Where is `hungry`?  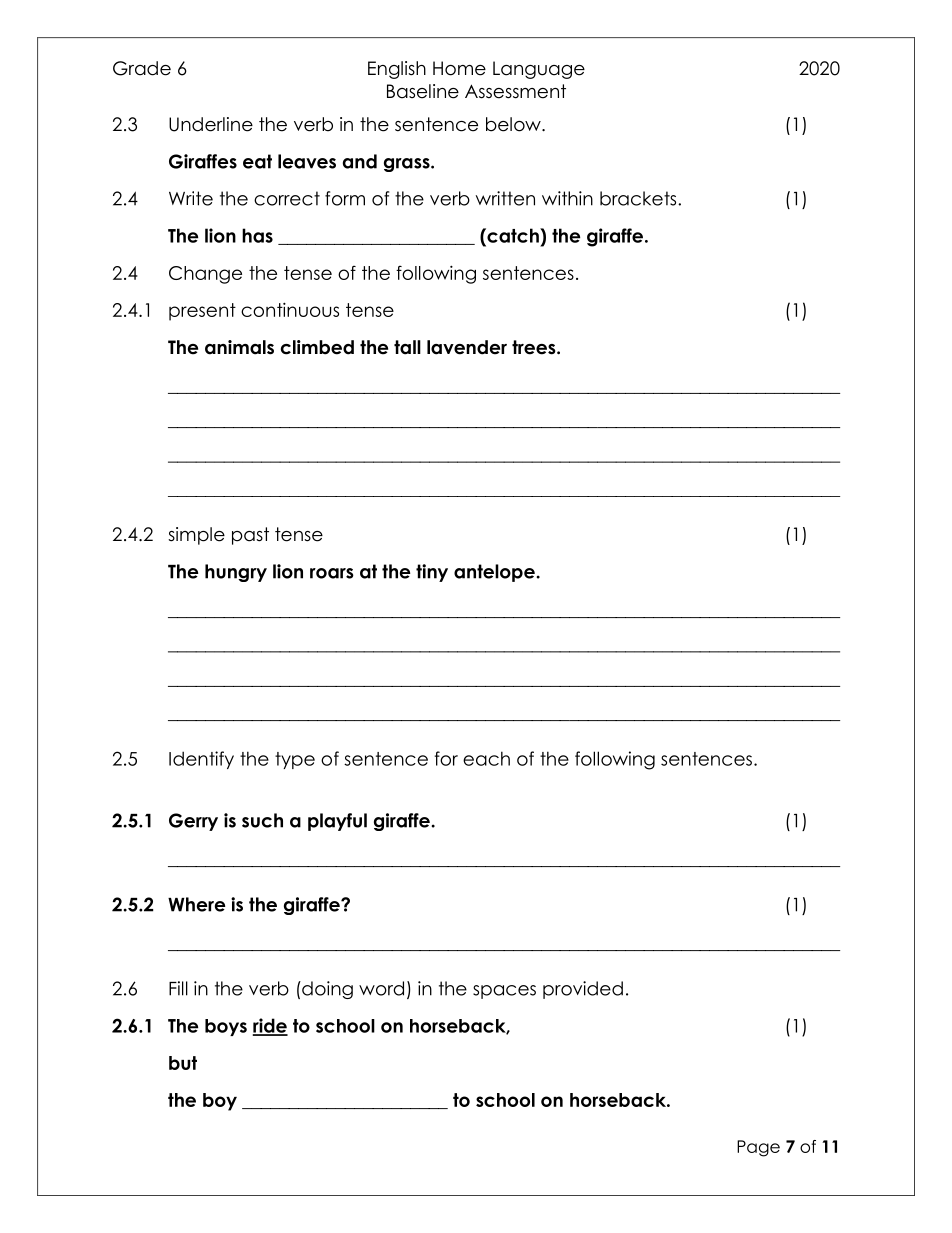 hungry is located at coordinates (236, 573).
